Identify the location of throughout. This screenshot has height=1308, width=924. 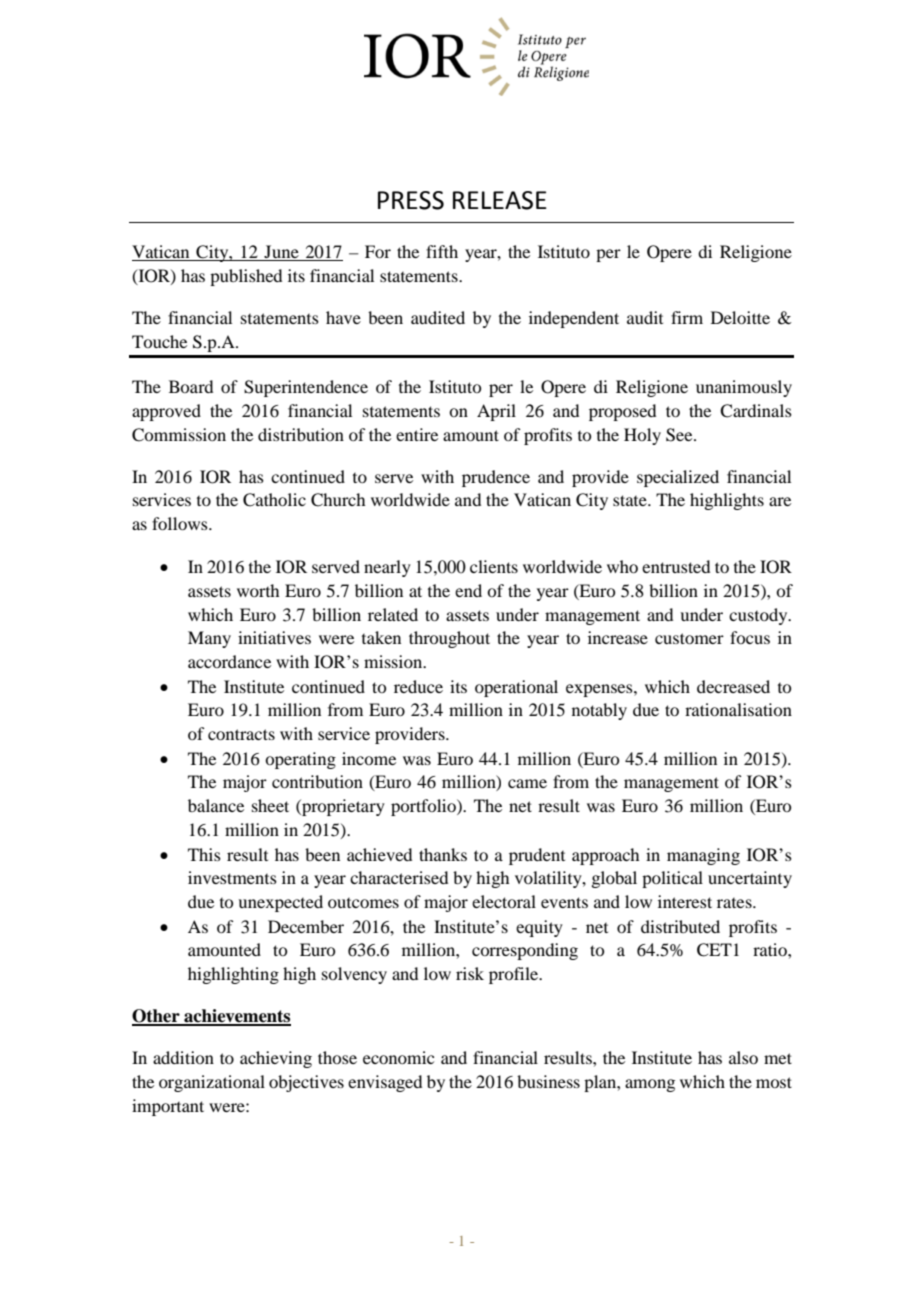
(449, 639).
